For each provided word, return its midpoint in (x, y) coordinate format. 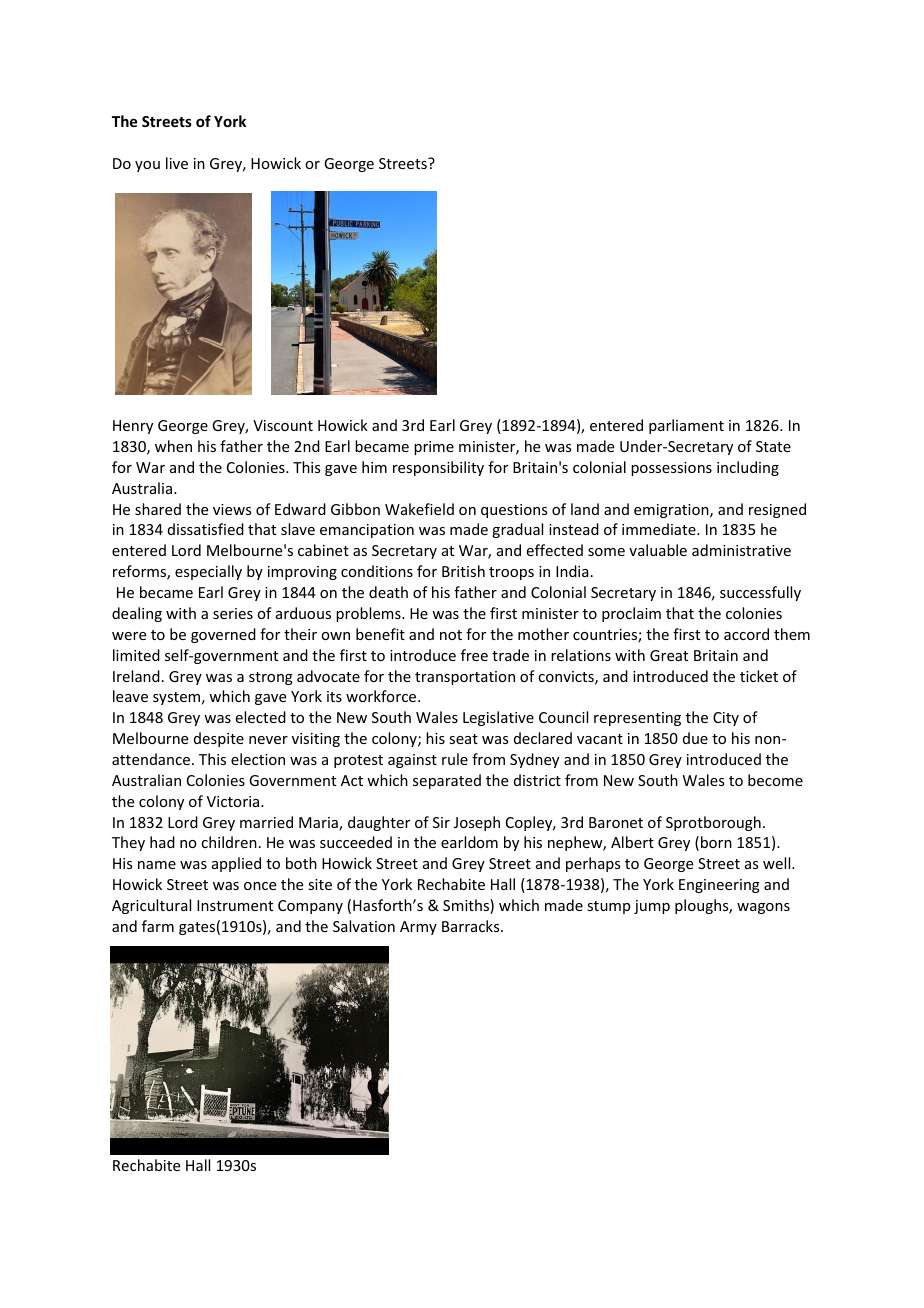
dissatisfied (206, 529)
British (463, 571)
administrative (741, 550)
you (147, 166)
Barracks (472, 926)
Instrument (235, 905)
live (177, 163)
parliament (686, 426)
